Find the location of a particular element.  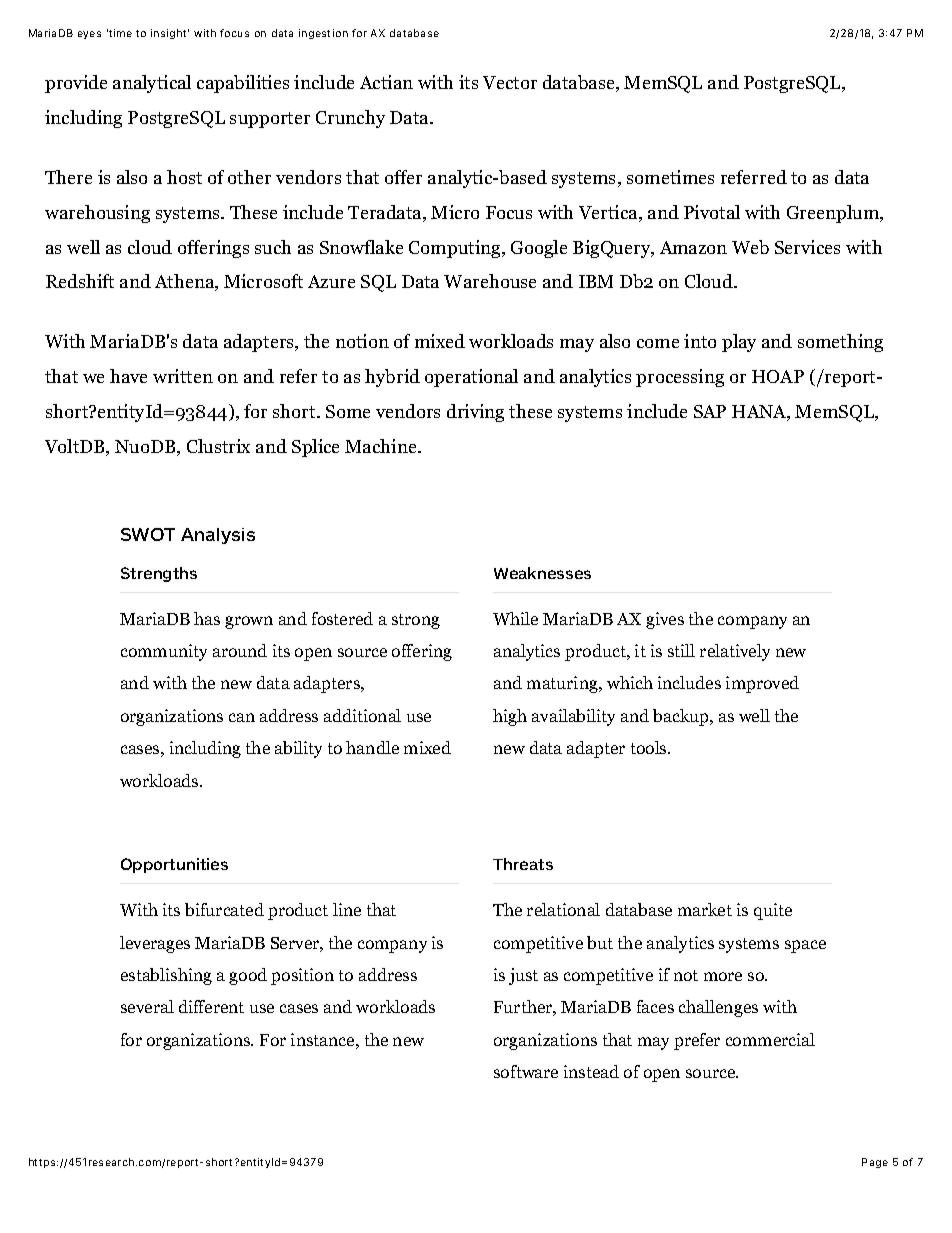

capabilities is located at coordinates (243, 84).
